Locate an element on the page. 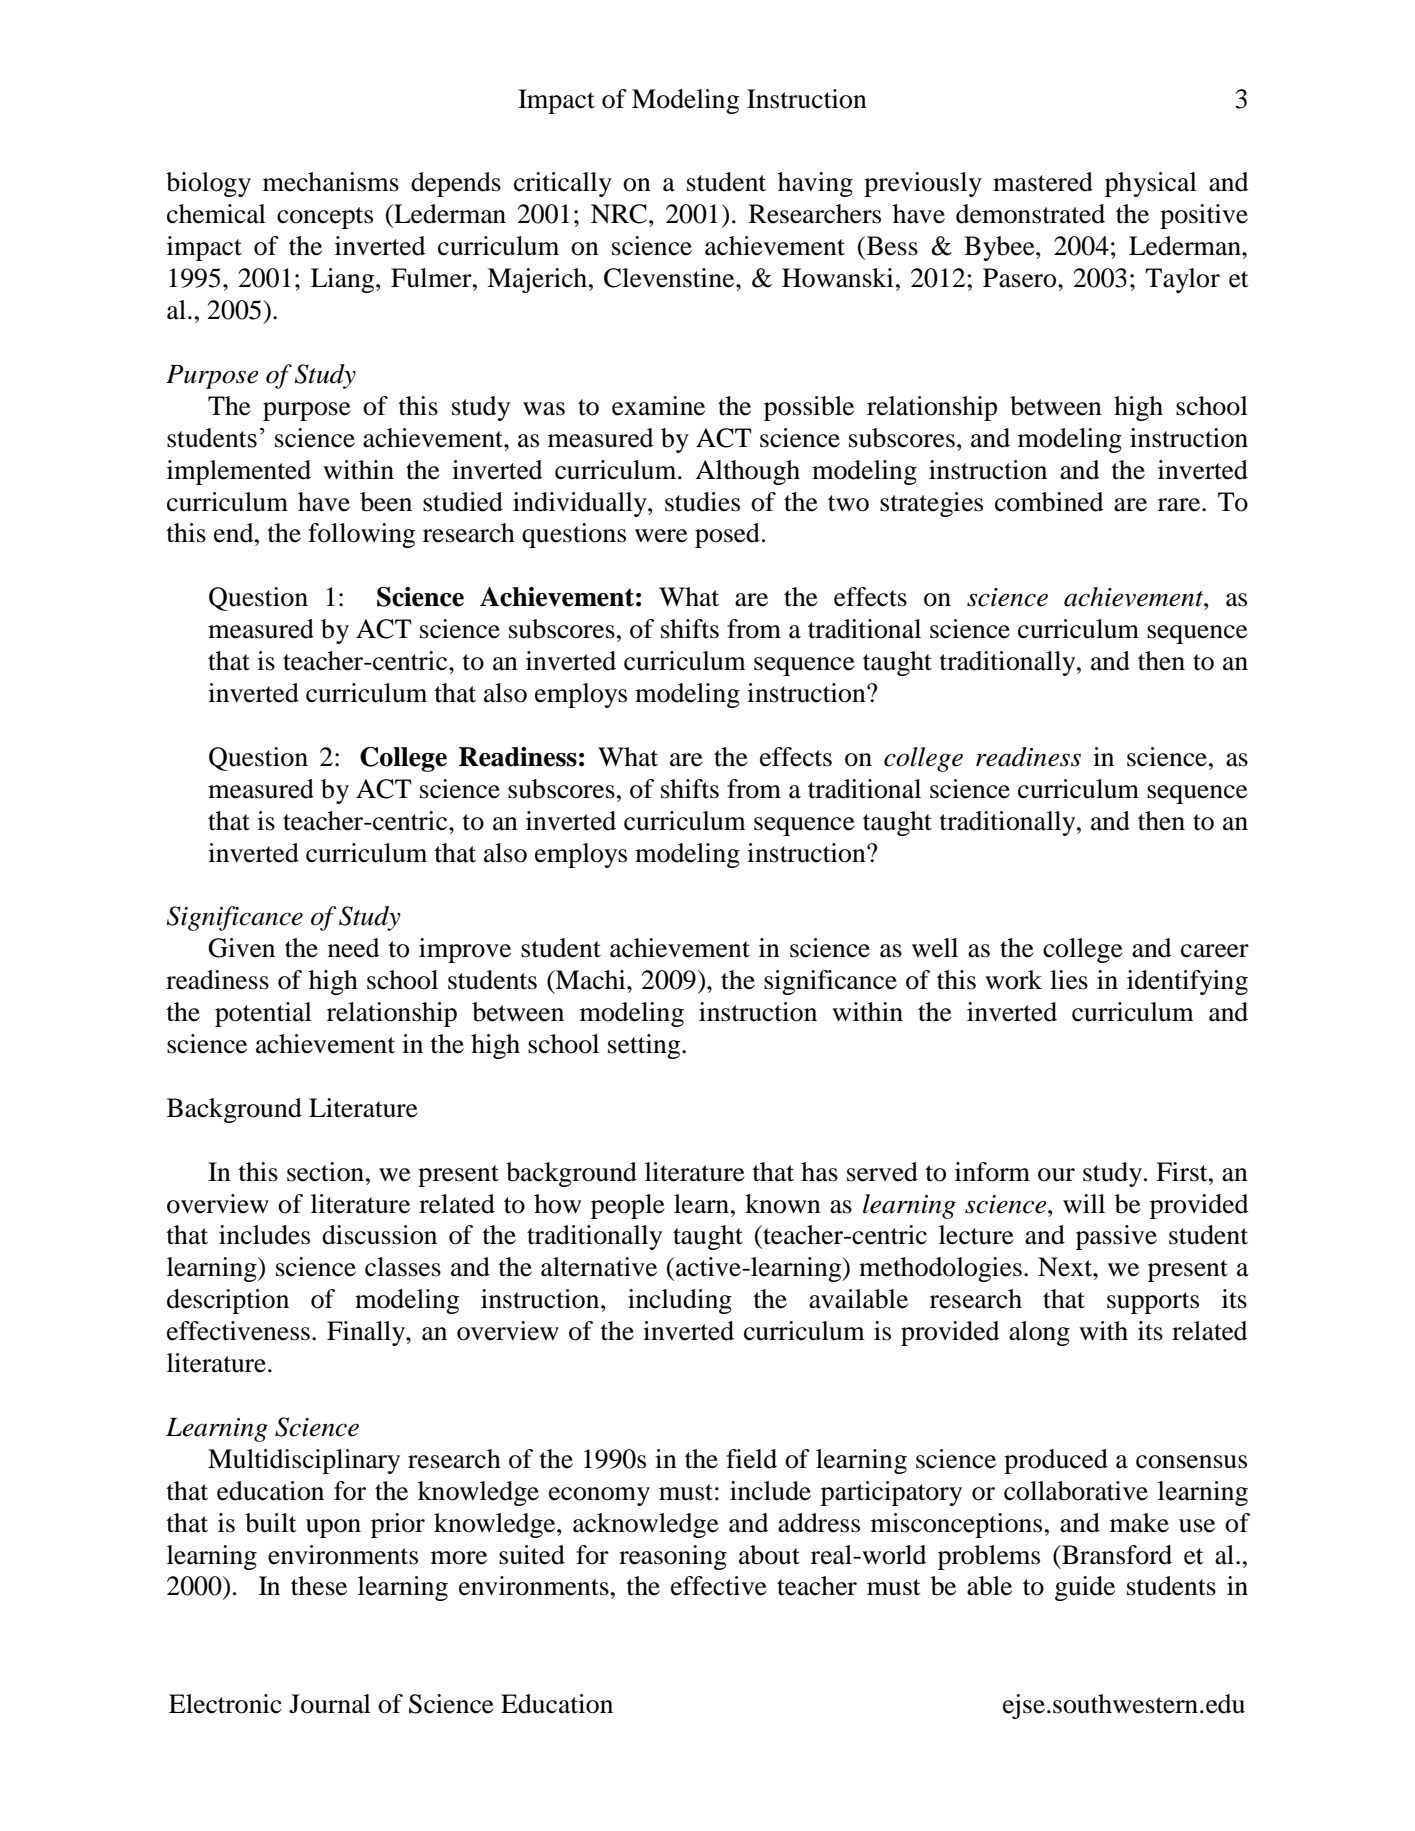  reasoning is located at coordinates (673, 1557).
